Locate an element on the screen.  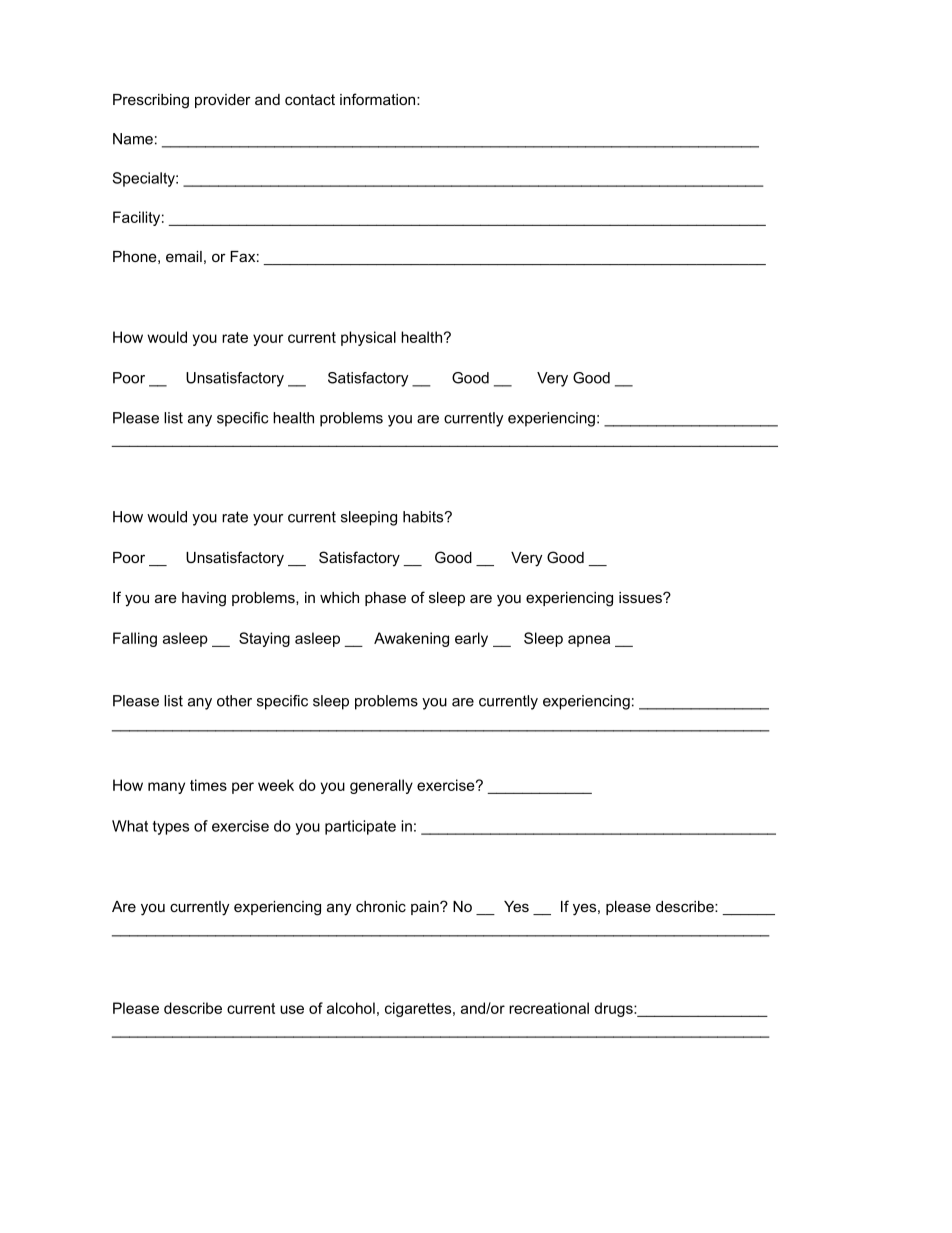
contact is located at coordinates (310, 99).
